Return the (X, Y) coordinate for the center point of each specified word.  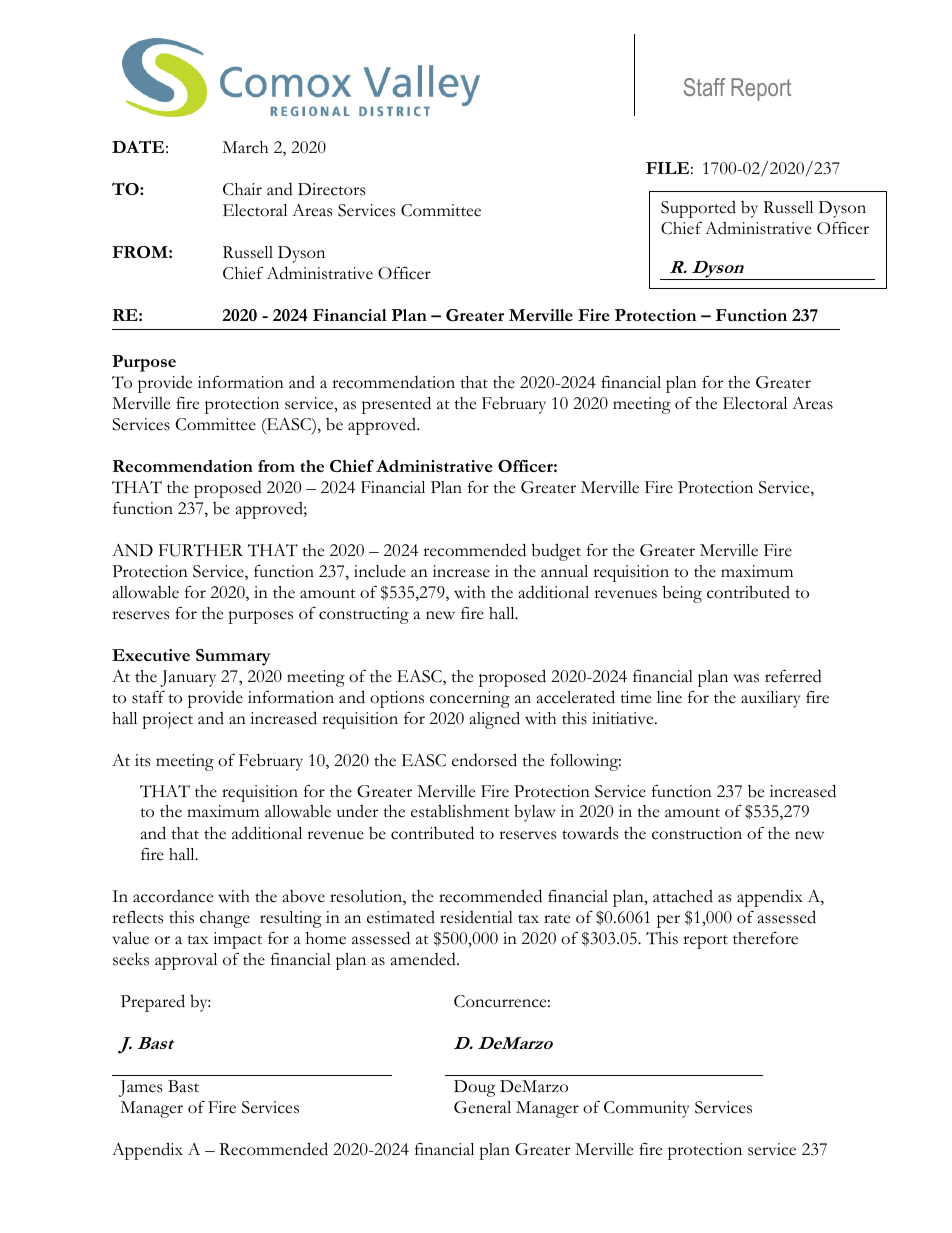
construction (697, 833)
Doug (475, 1088)
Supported (698, 209)
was (746, 678)
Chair (242, 189)
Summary (233, 657)
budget (556, 552)
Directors (331, 189)
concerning (470, 699)
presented (396, 405)
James (140, 1088)
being (682, 594)
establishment (460, 811)
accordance (173, 896)
